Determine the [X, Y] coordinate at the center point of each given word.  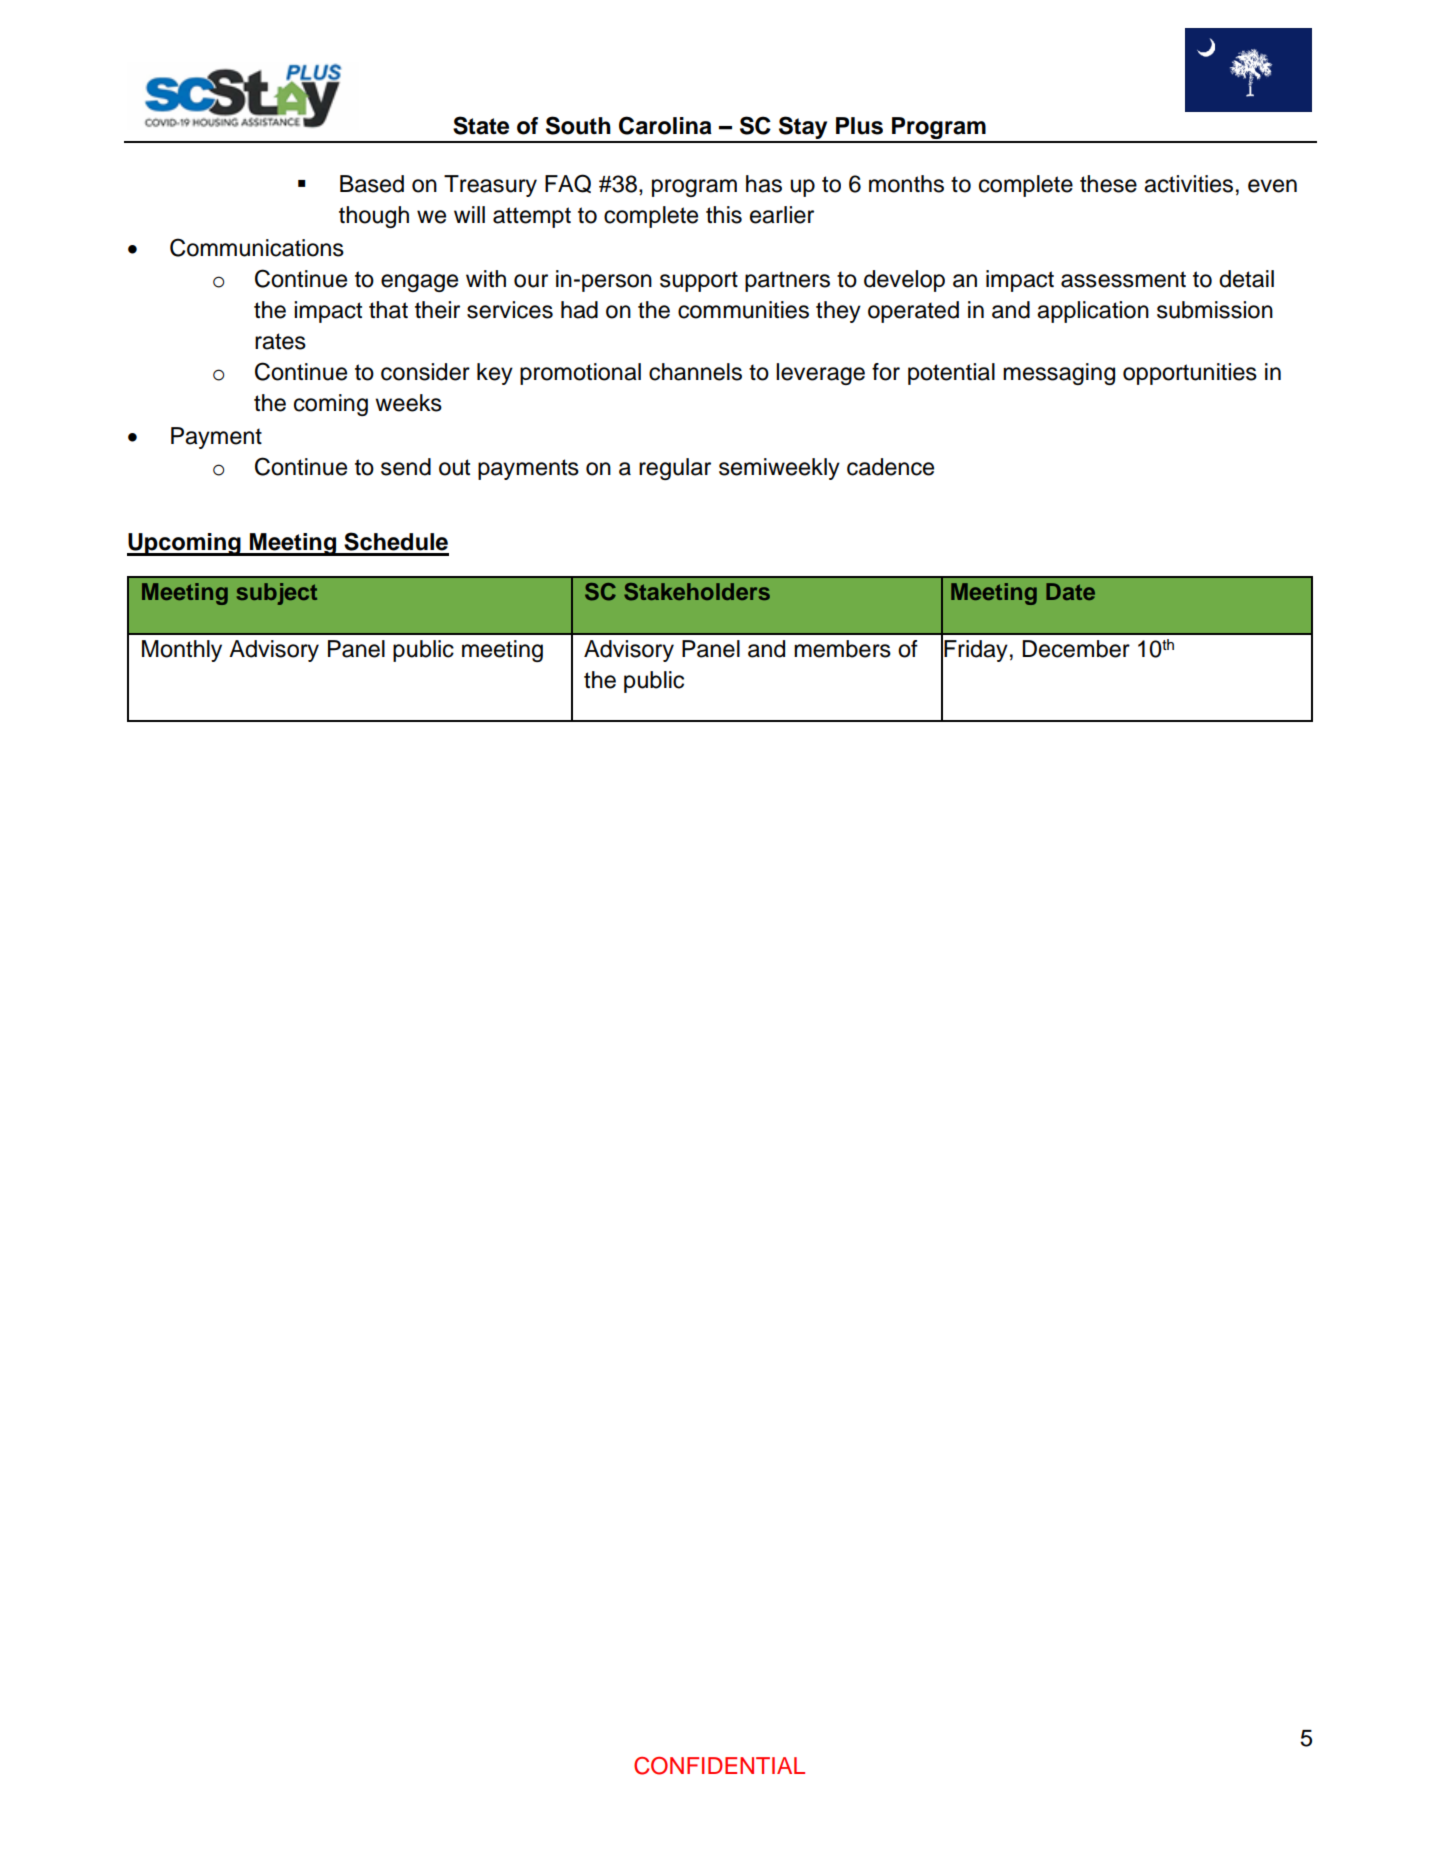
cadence [890, 467]
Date [1070, 591]
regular [675, 469]
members [842, 649]
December [1076, 649]
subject [277, 594]
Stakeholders [697, 592]
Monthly [182, 651]
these [1108, 184]
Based [372, 184]
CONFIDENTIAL [719, 1766]
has [764, 184]
